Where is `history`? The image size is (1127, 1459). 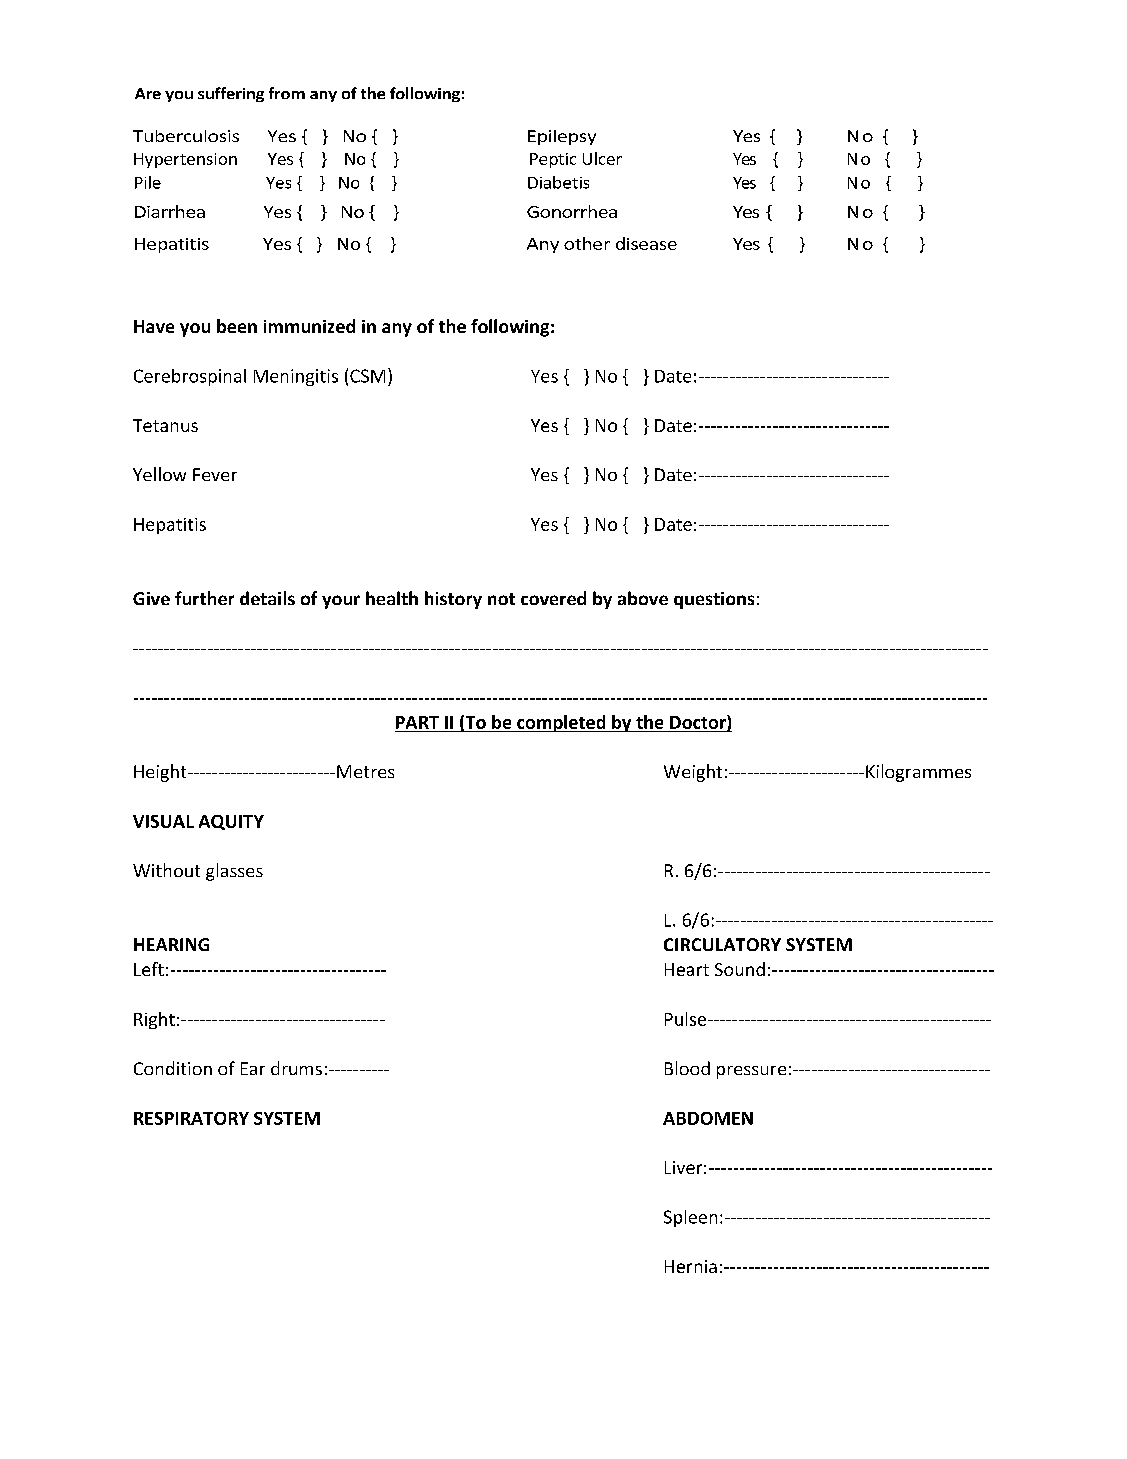
history is located at coordinates (453, 600).
